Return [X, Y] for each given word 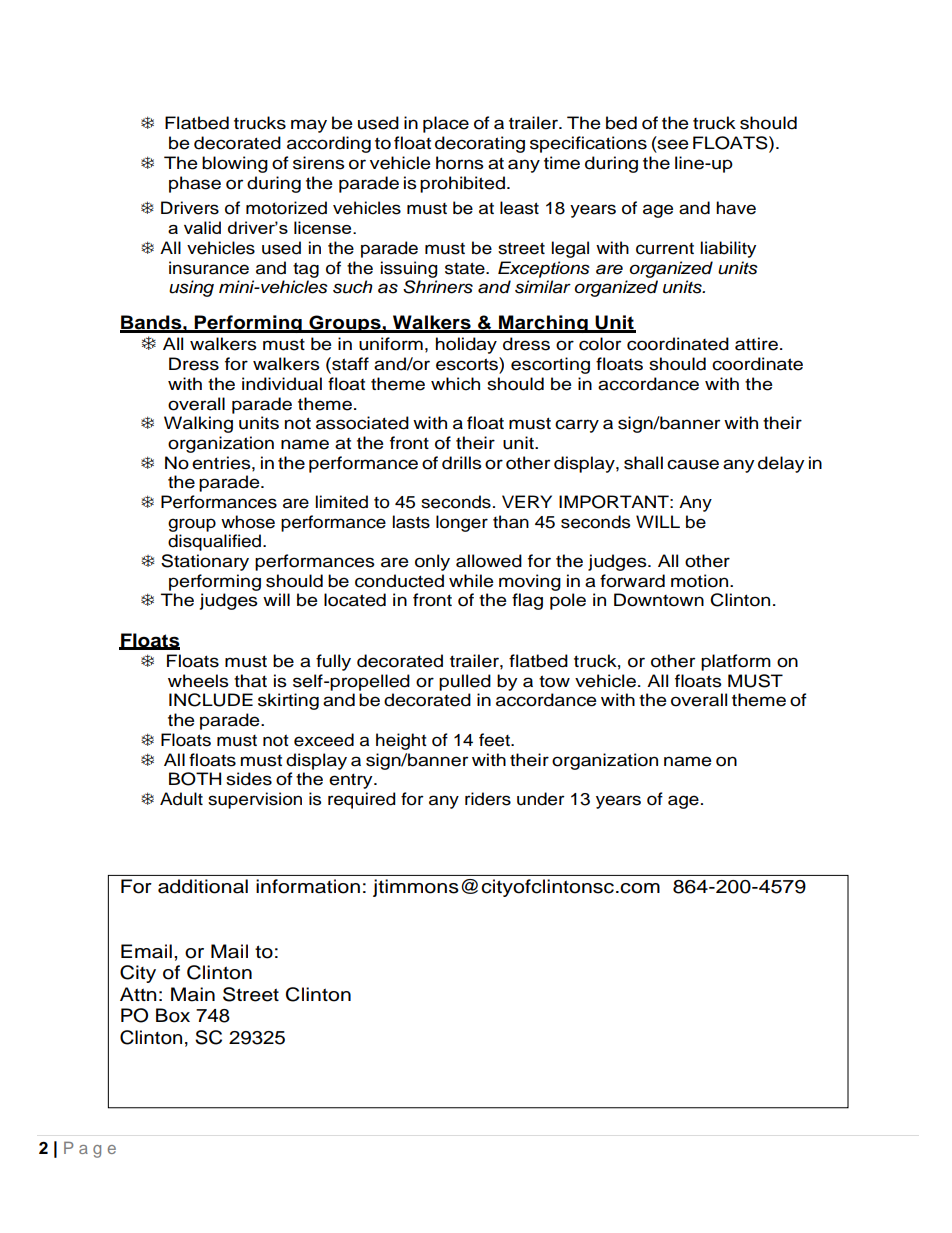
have [736, 208]
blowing [235, 164]
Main [193, 994]
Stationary [205, 562]
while [471, 581]
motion [701, 581]
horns [460, 163]
